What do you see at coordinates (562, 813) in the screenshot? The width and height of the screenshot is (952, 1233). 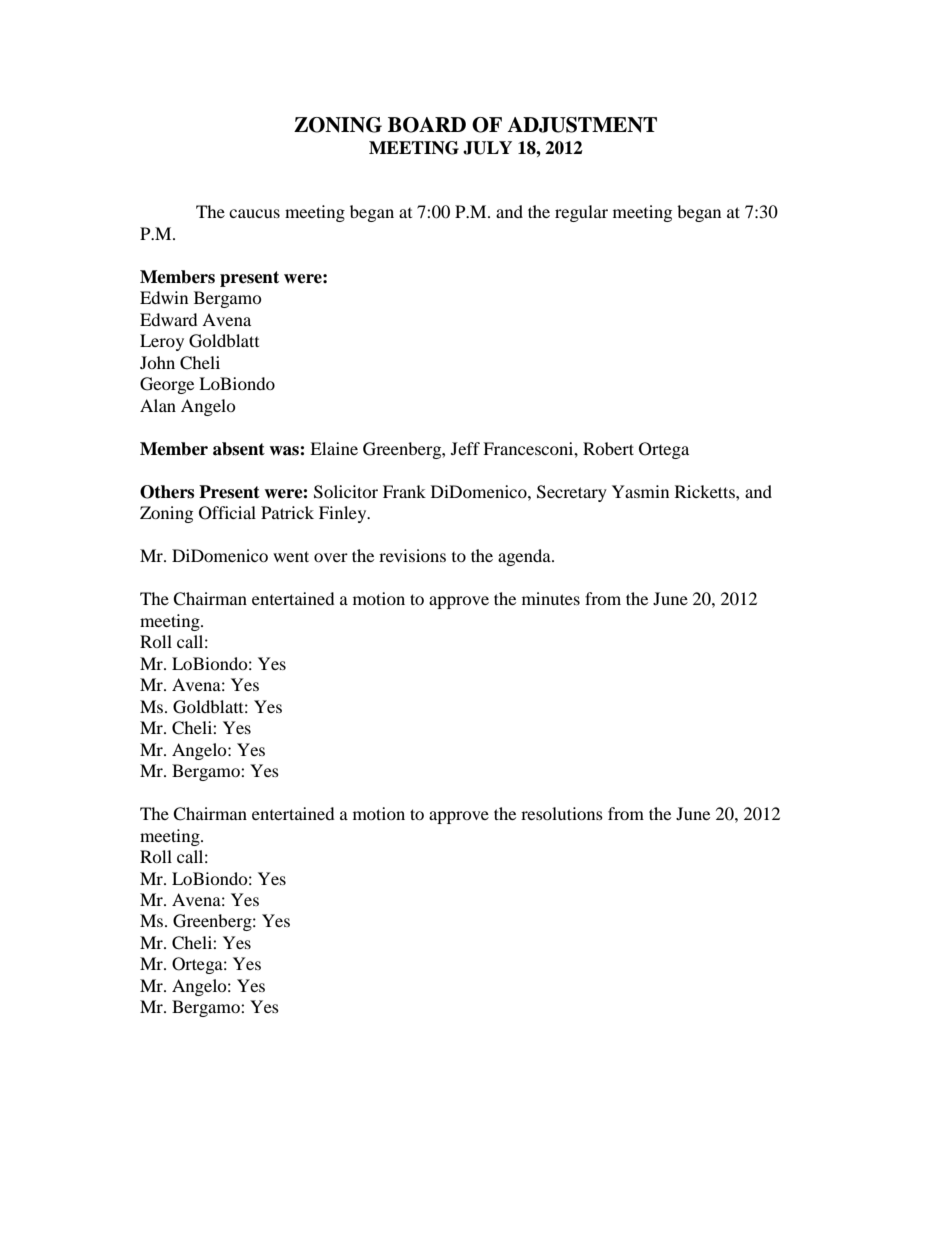 I see `resolutions` at bounding box center [562, 813].
